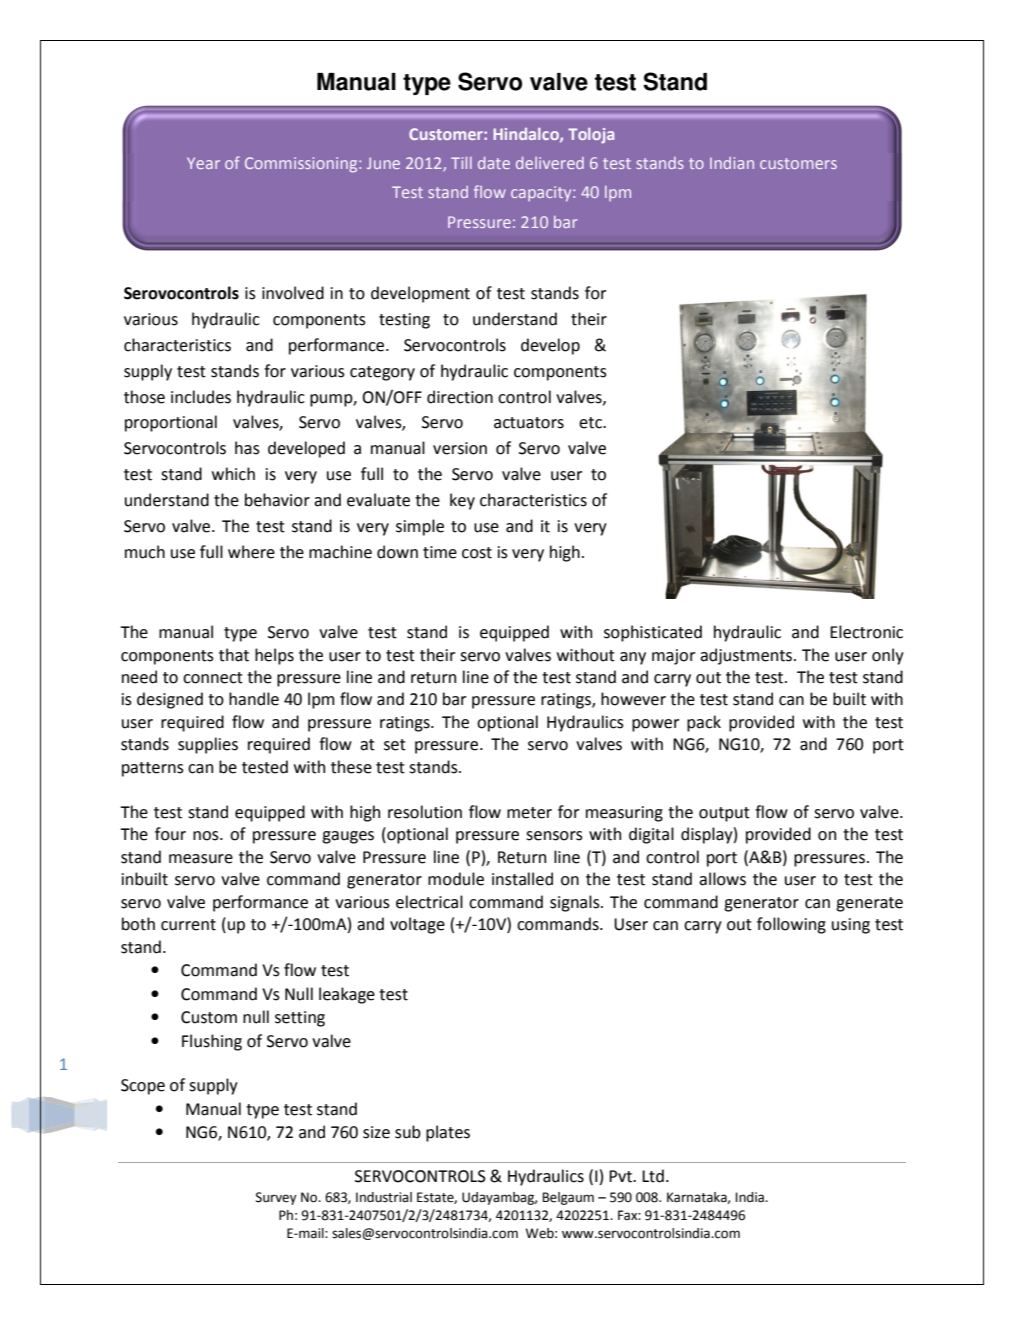 Image resolution: width=1024 pixels, height=1325 pixels. I want to click on adjustments, so click(747, 656).
